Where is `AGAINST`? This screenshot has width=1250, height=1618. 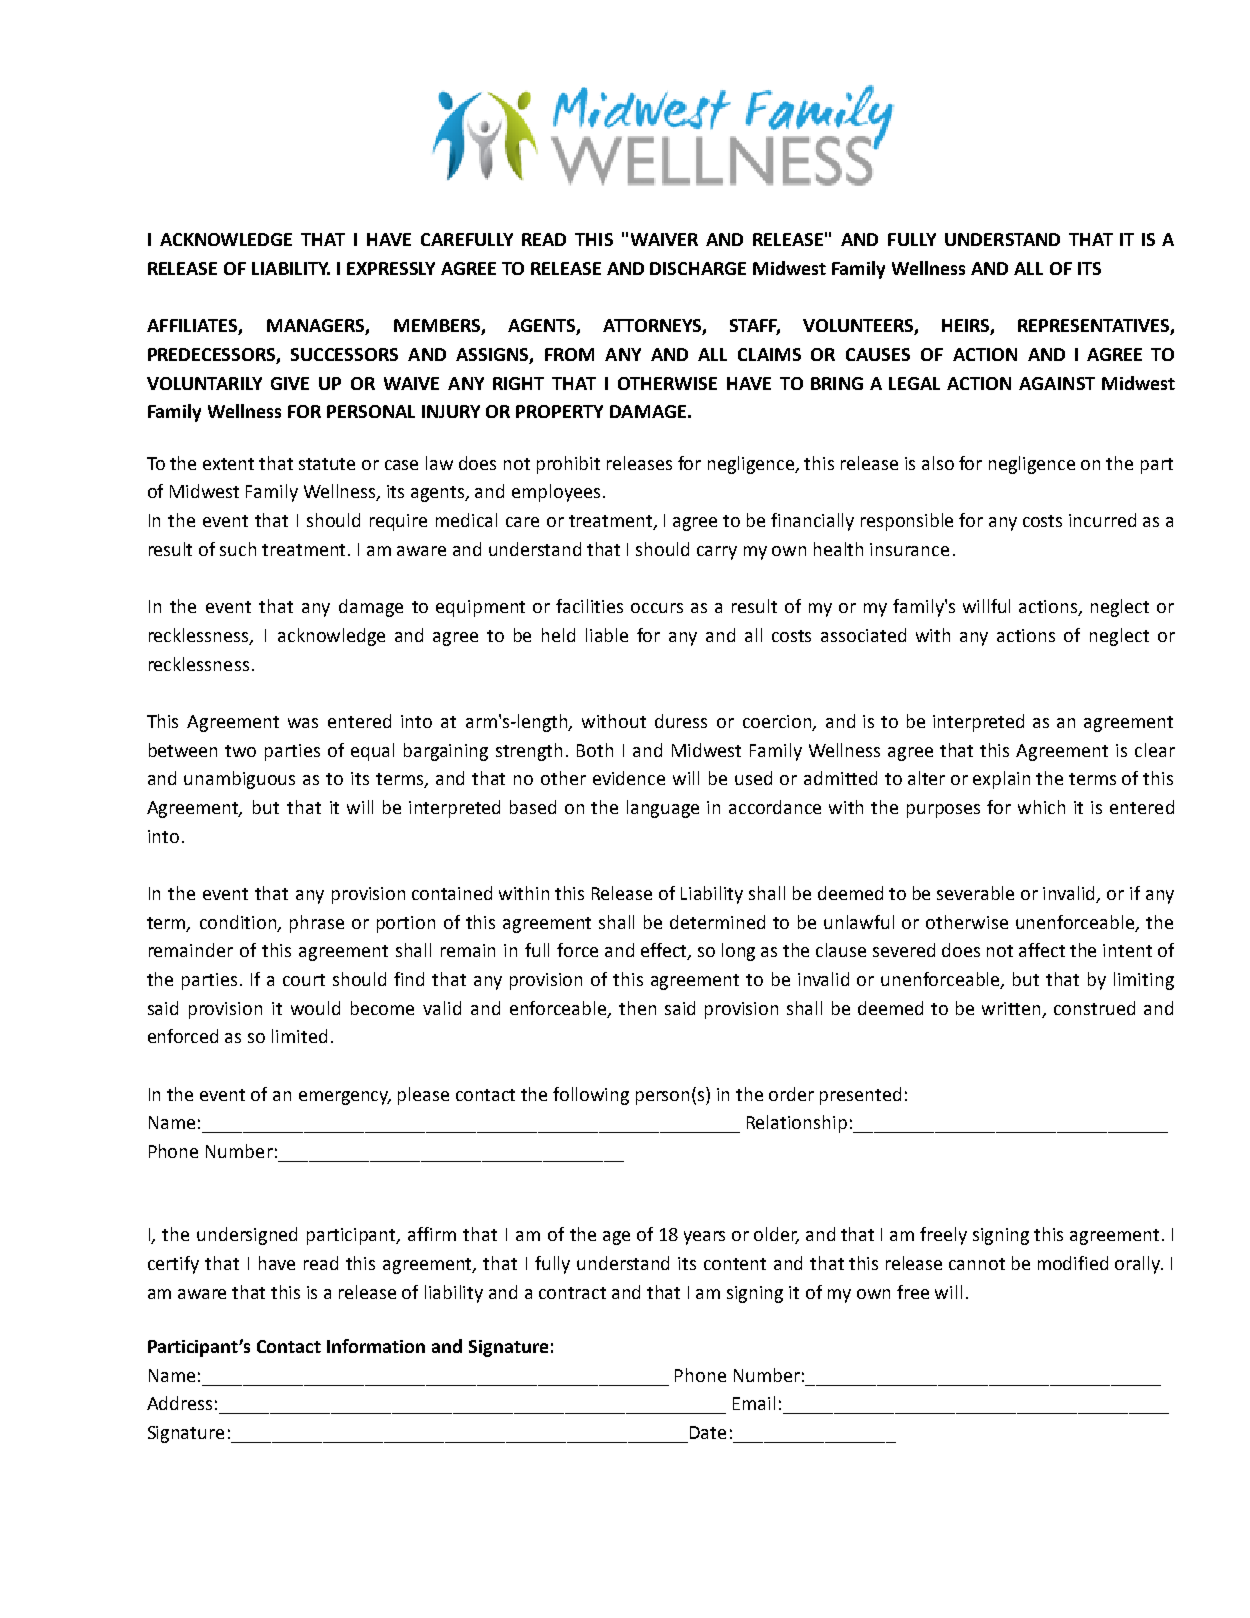
AGAINST is located at coordinates (1057, 383).
